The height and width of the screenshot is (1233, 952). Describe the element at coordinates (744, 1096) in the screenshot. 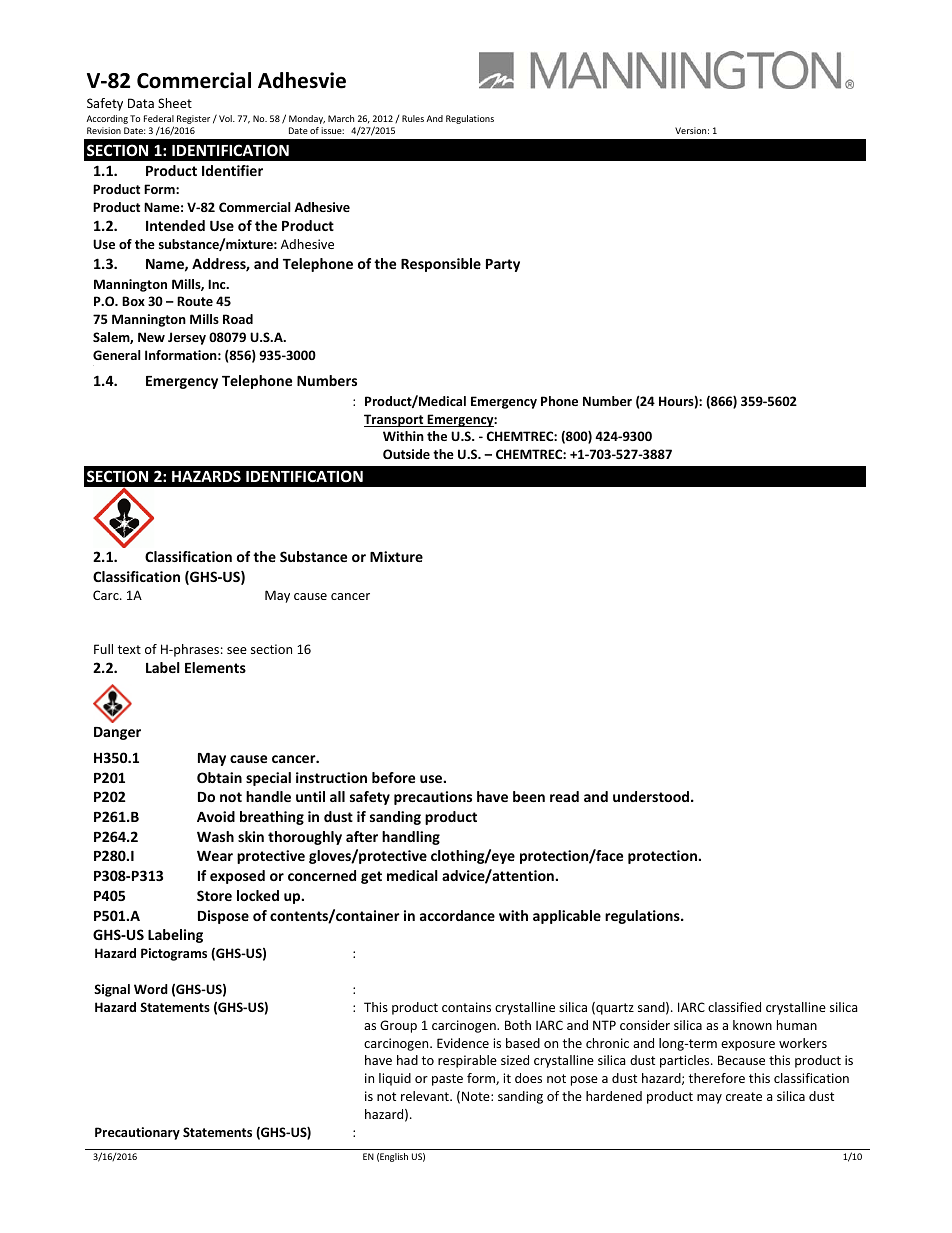

I see `create` at that location.
